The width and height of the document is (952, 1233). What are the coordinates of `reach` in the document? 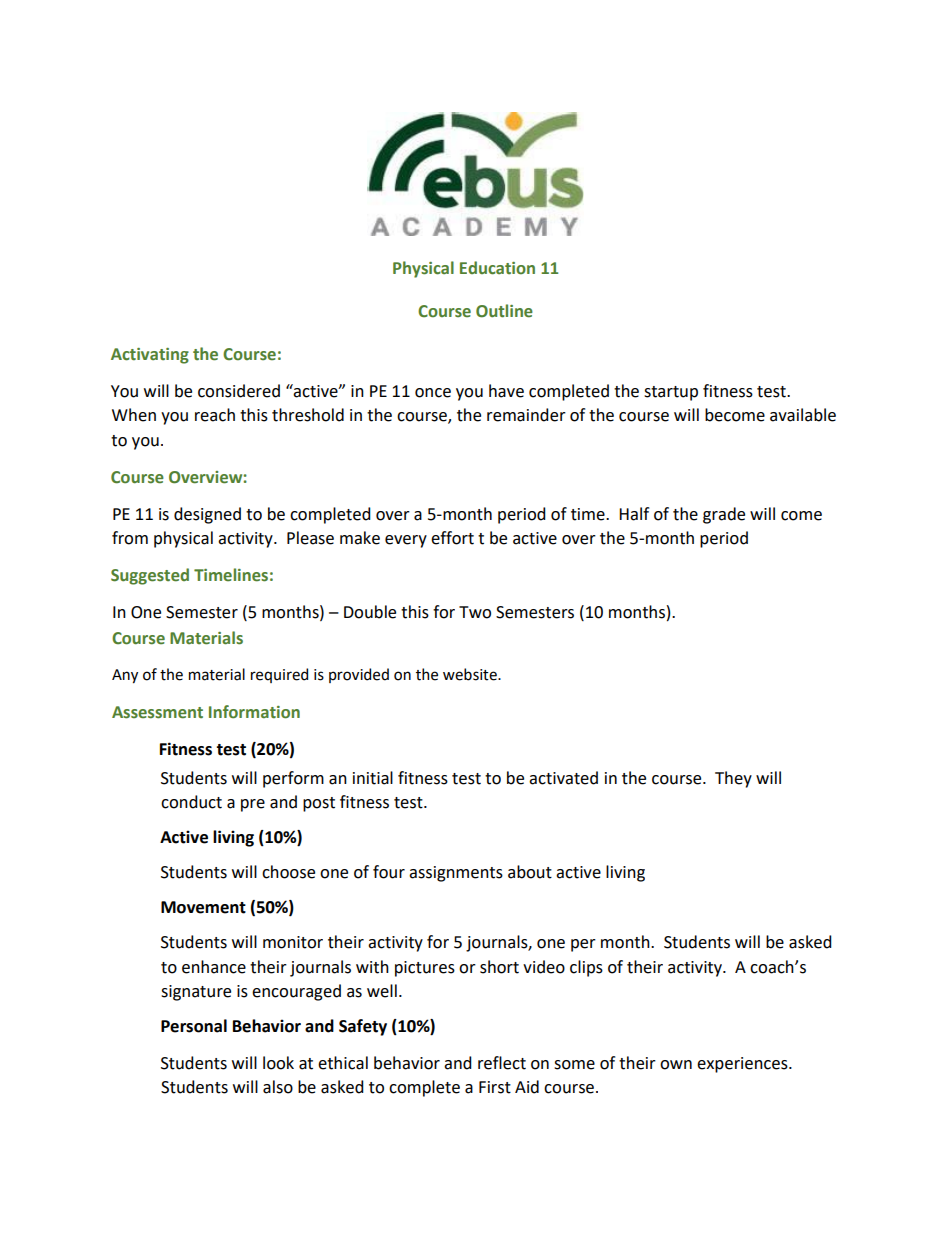 It's located at (215, 415).
